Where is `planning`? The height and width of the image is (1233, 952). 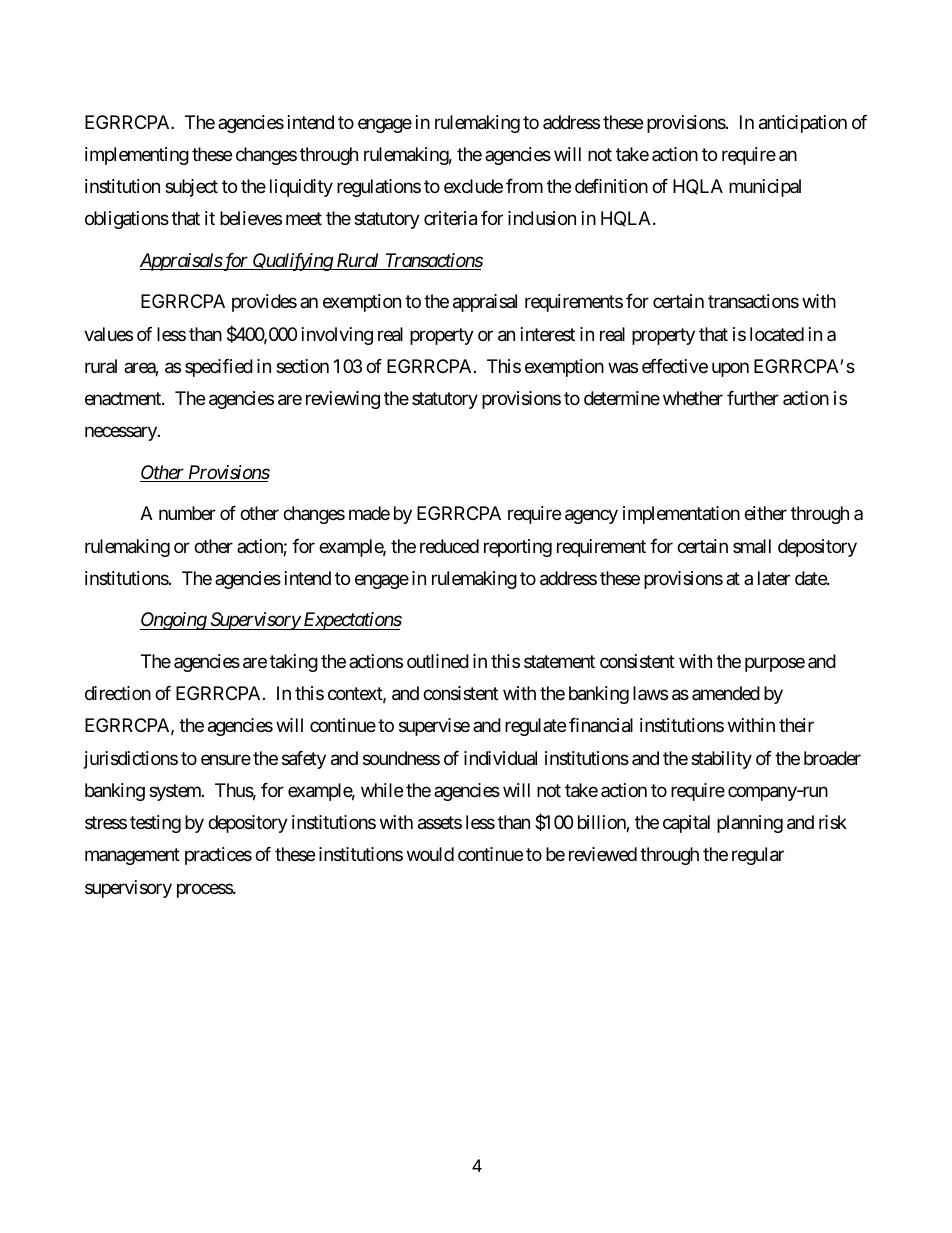
planning is located at coordinates (750, 824).
